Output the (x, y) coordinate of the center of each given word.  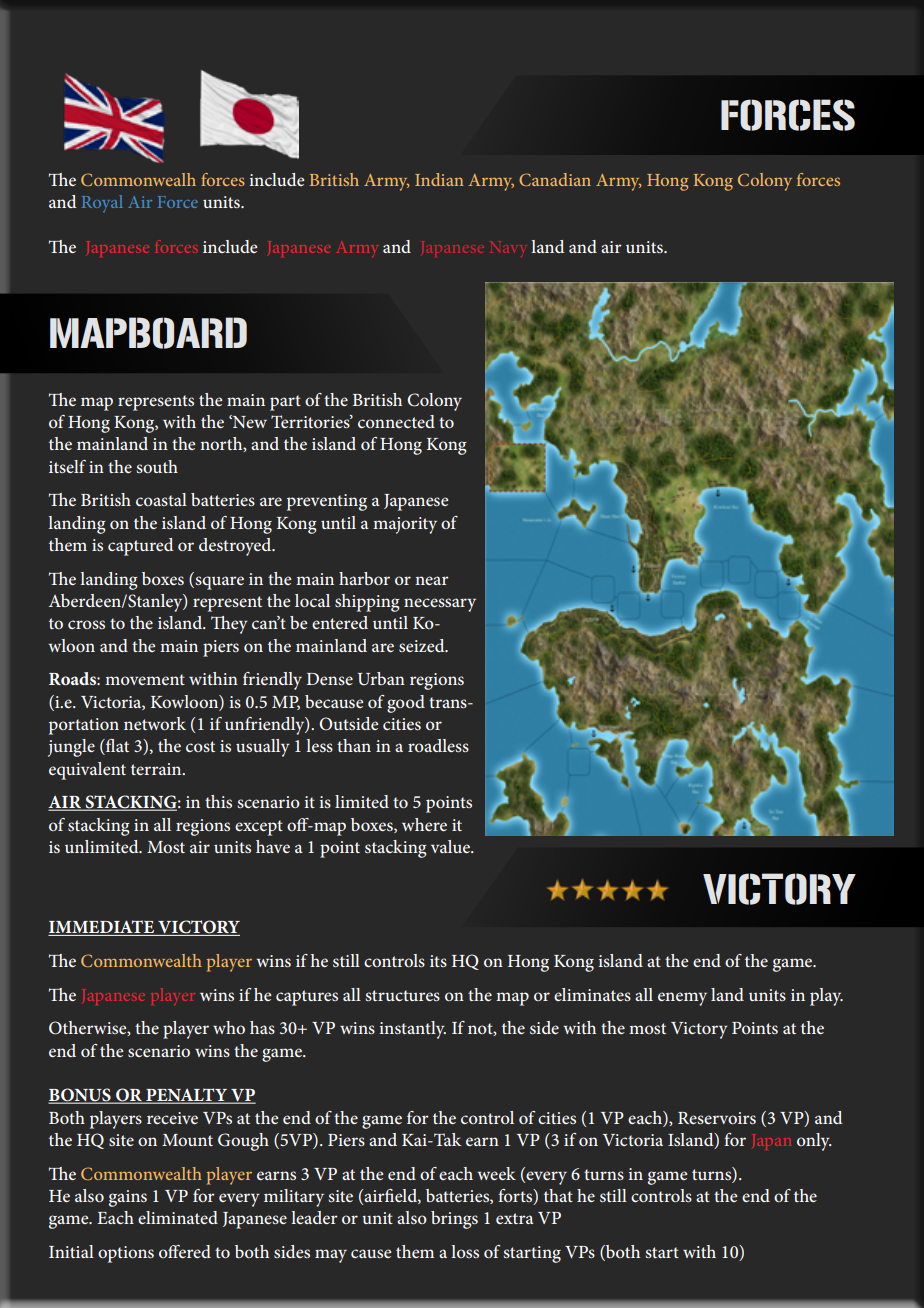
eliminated (178, 1217)
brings (454, 1220)
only (814, 1142)
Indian (439, 179)
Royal (102, 204)
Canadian (555, 179)
